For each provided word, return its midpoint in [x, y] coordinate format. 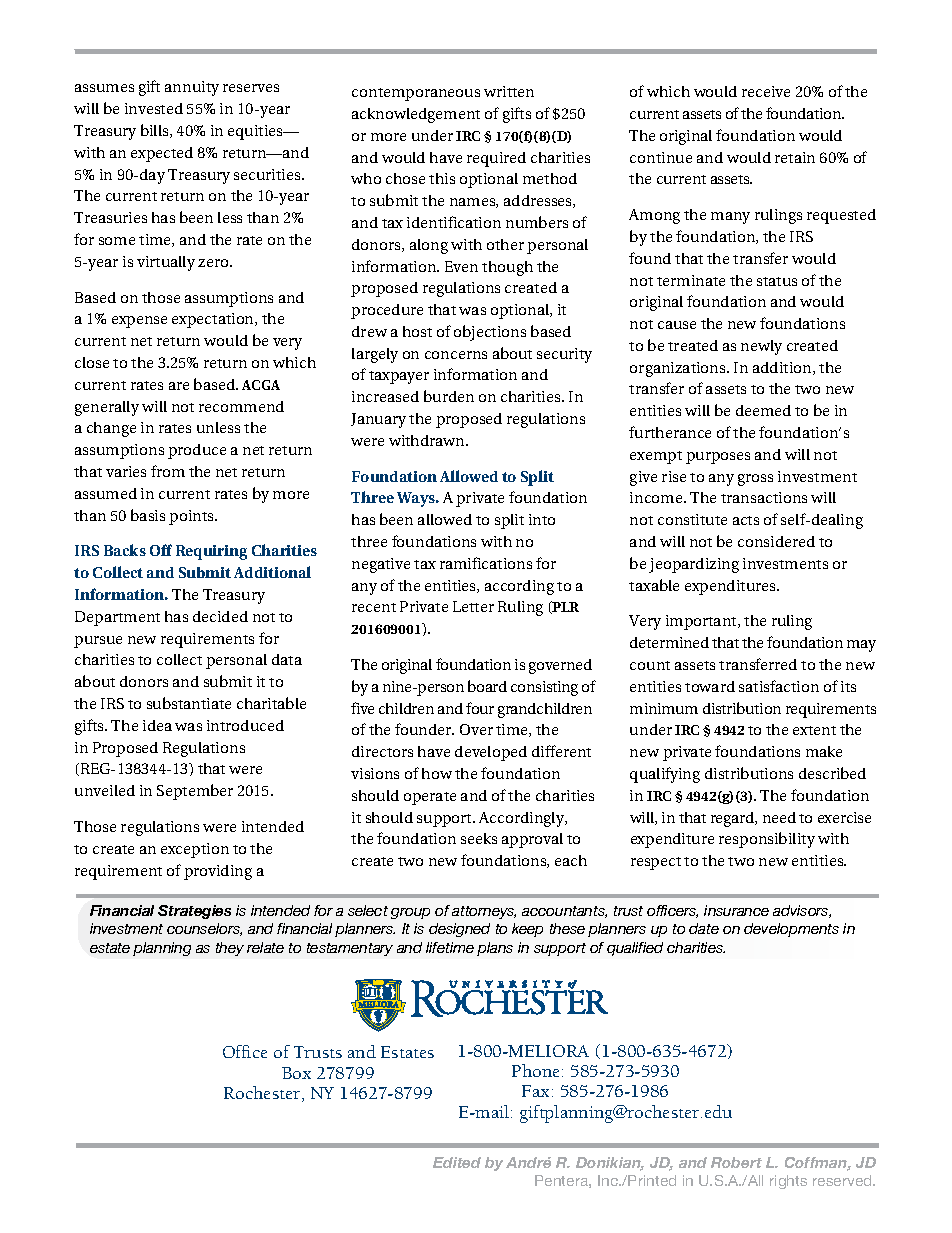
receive [766, 91]
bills [156, 131]
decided [220, 616]
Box [296, 1073]
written [509, 91]
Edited [457, 1162]
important [703, 622]
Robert [736, 1162]
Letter [473, 606]
